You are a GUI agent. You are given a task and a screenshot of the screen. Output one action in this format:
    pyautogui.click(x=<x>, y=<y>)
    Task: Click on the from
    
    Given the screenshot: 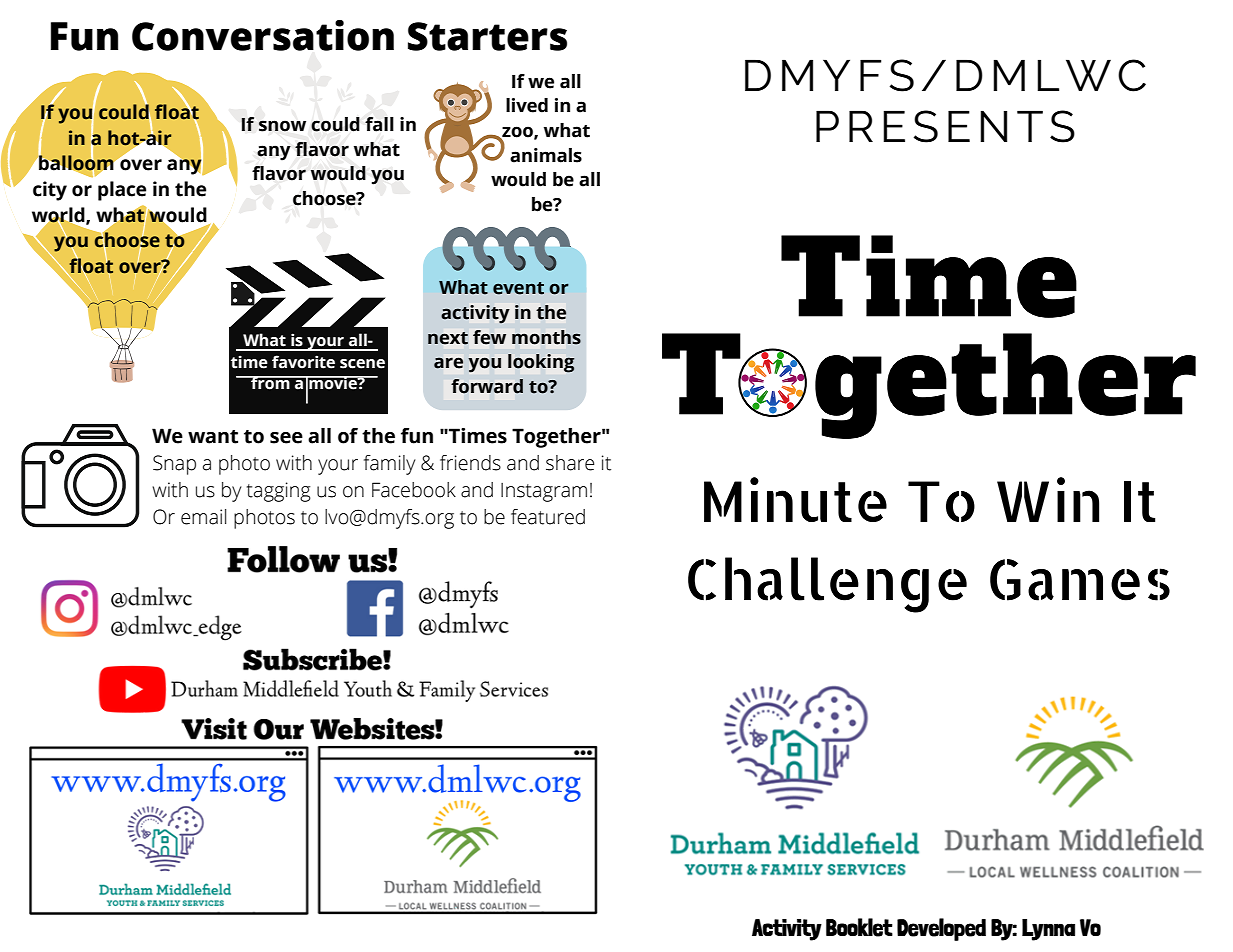 What is the action you would take?
    pyautogui.click(x=270, y=383)
